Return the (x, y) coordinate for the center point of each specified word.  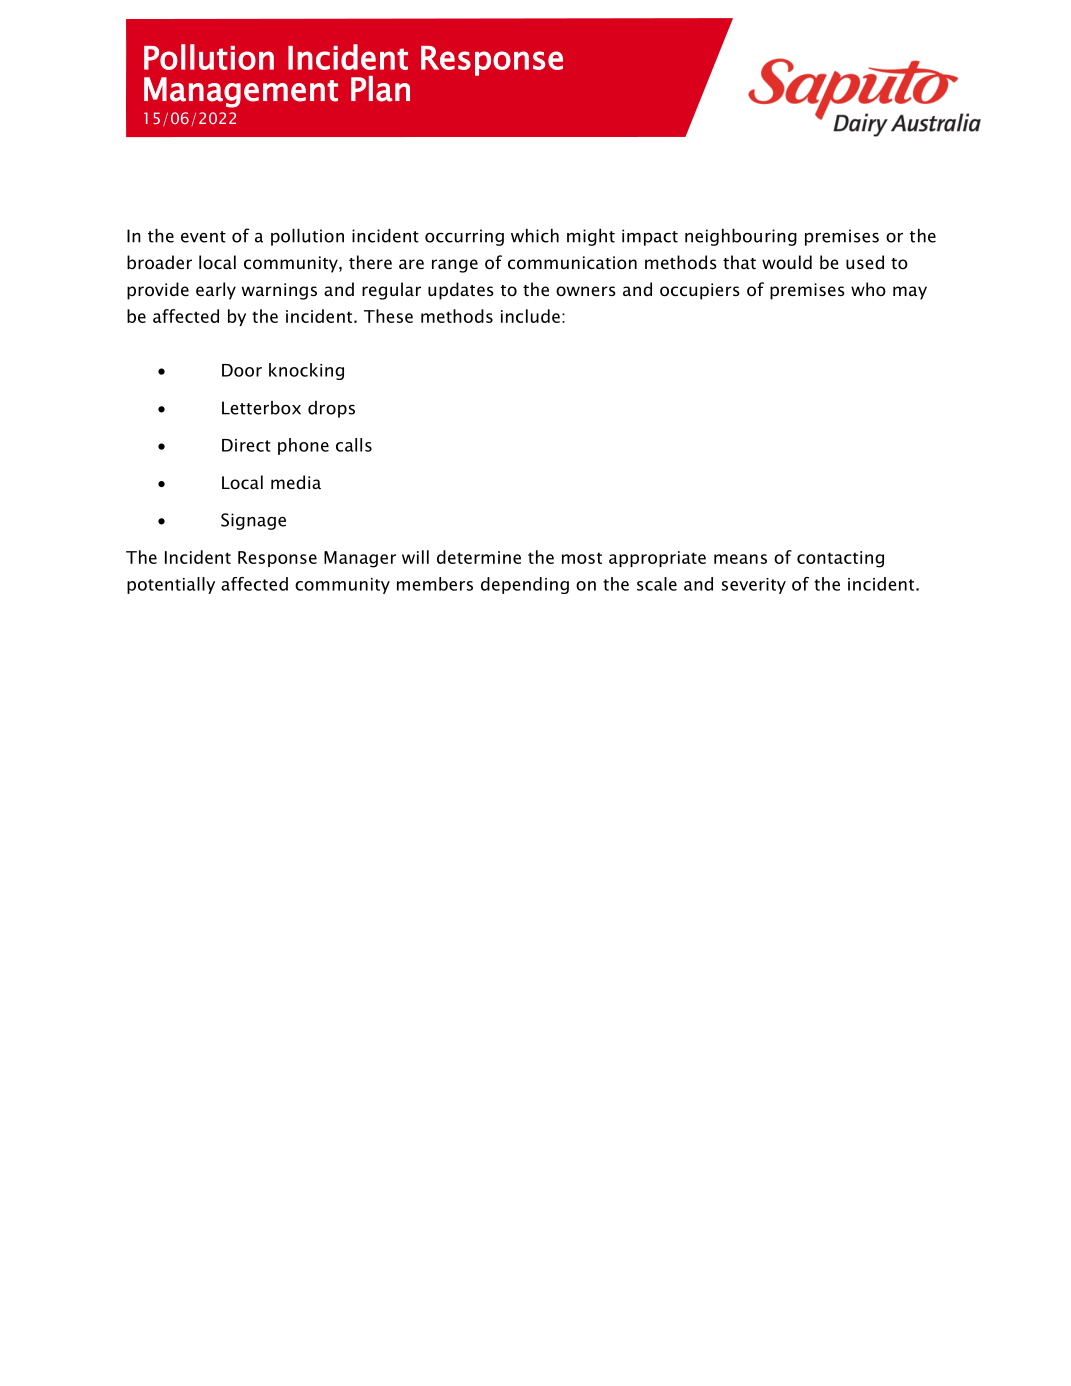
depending (525, 585)
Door (242, 370)
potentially (171, 585)
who (868, 289)
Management (241, 92)
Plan (380, 89)
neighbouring (741, 237)
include (530, 316)
